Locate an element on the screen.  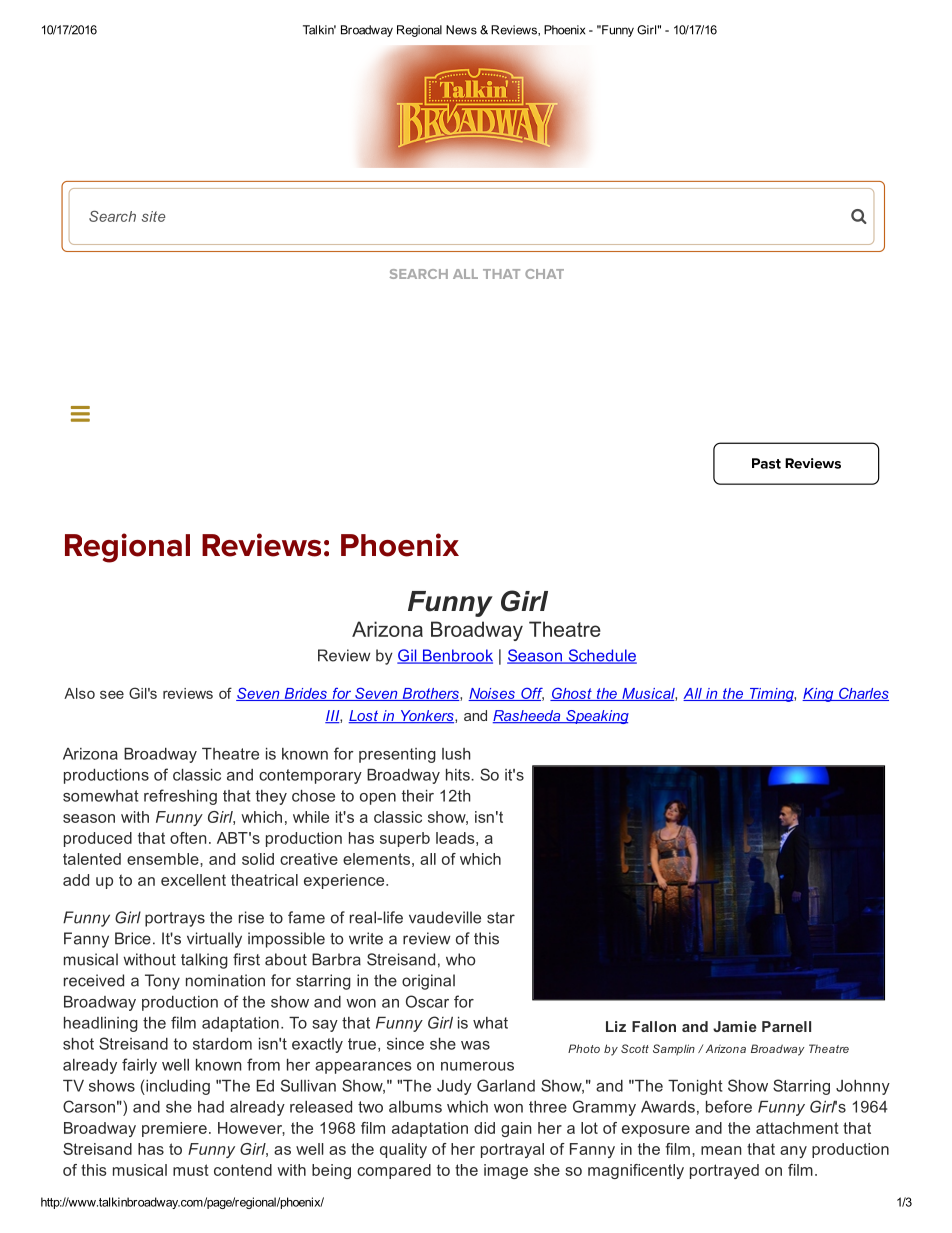
site is located at coordinates (153, 216).
